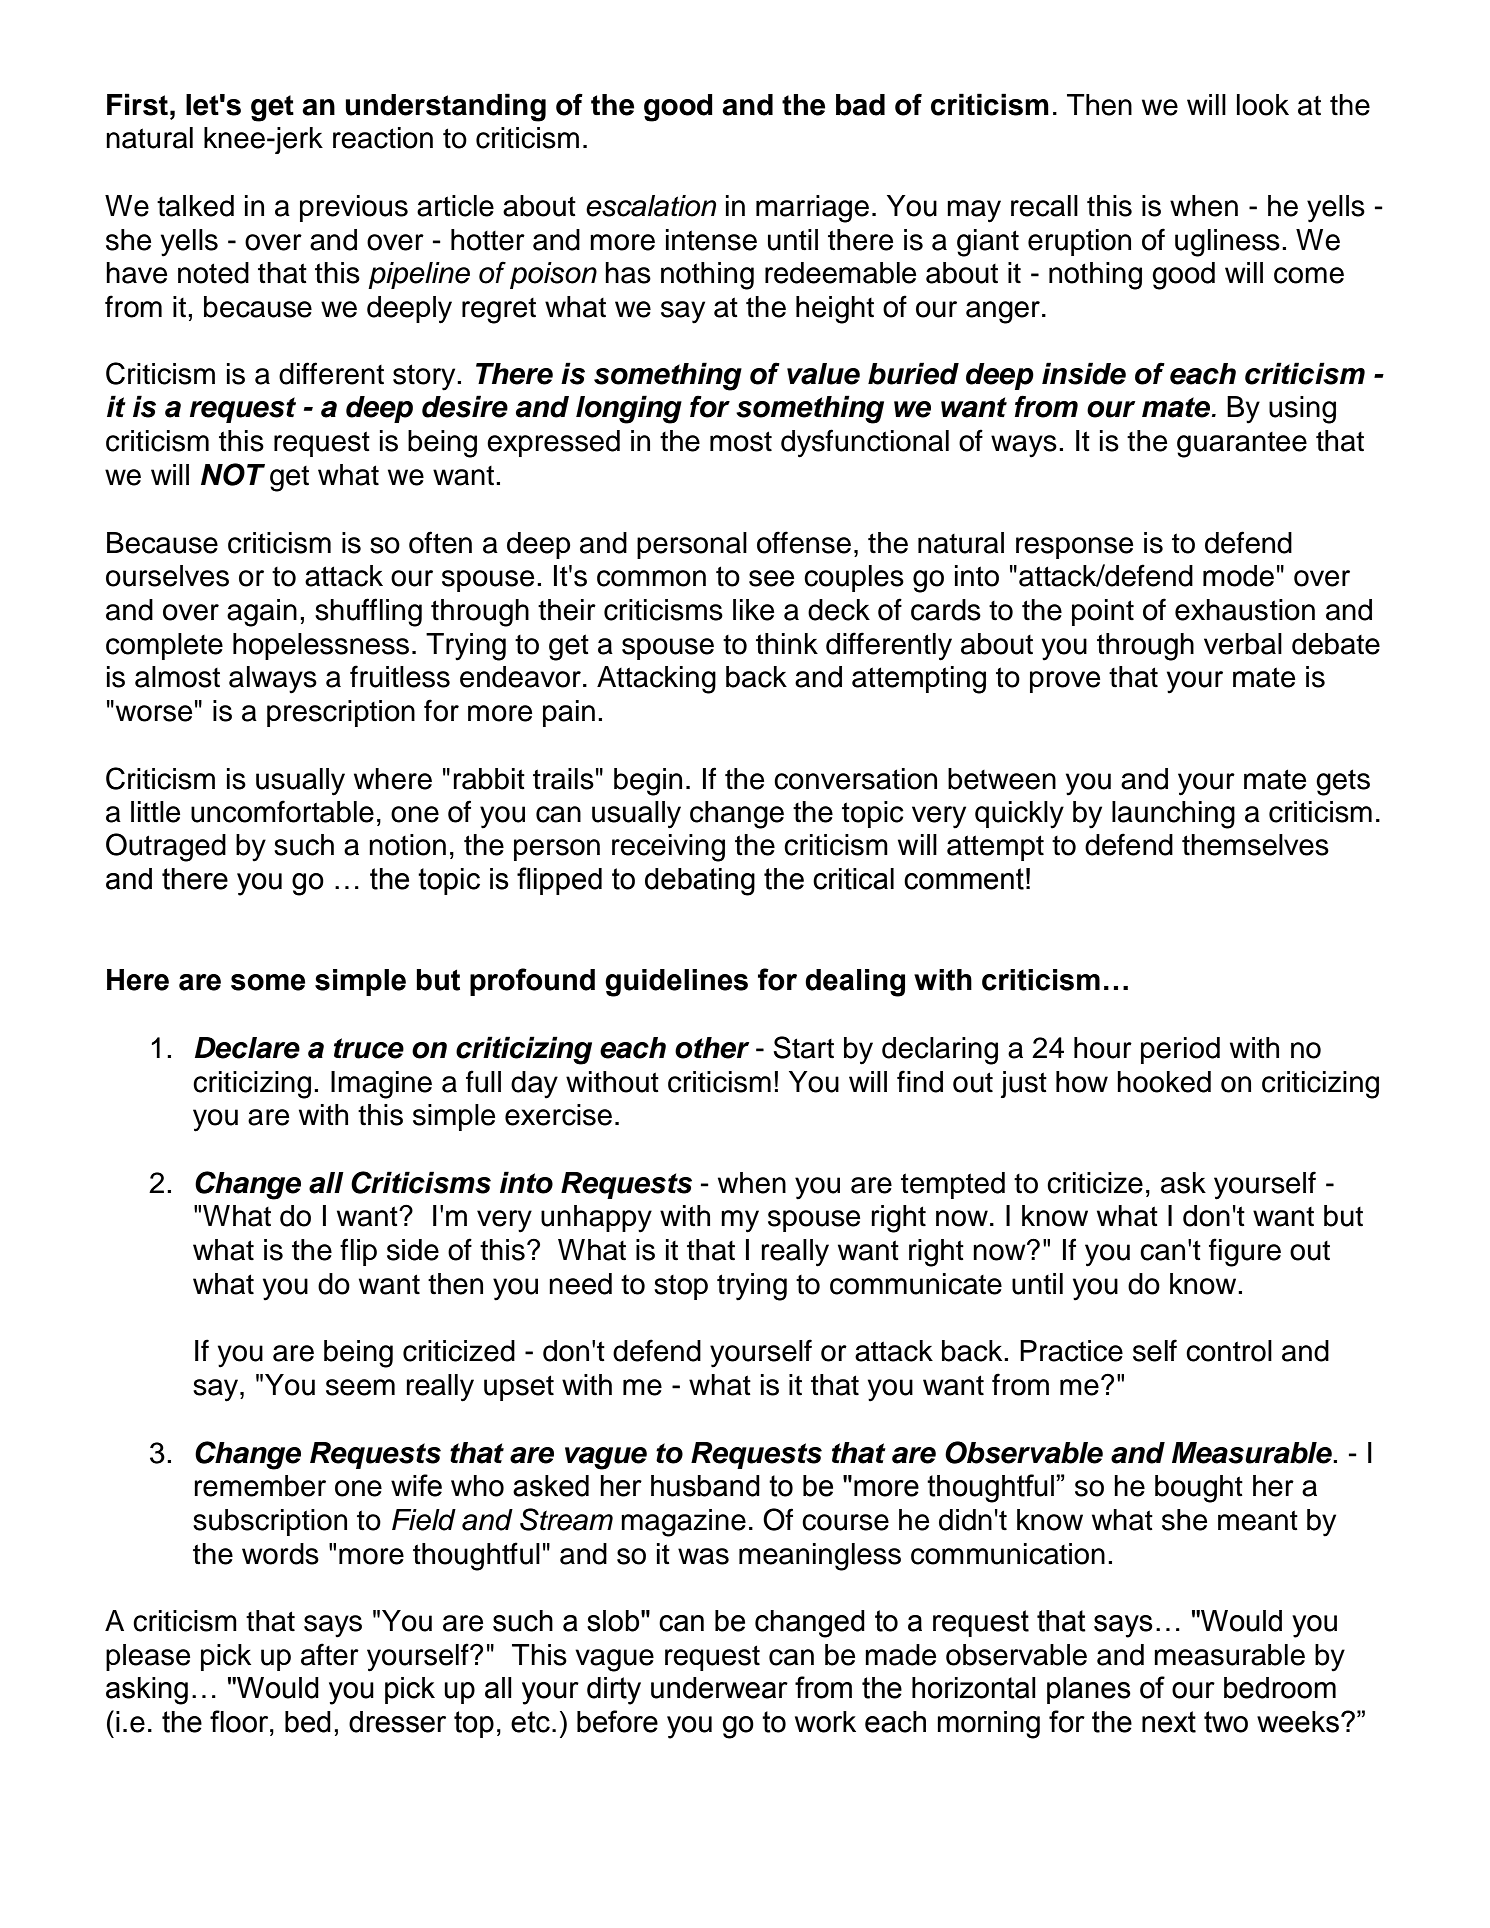 The width and height of the screenshot is (1490, 1928). I want to click on launching, so click(1173, 815).
